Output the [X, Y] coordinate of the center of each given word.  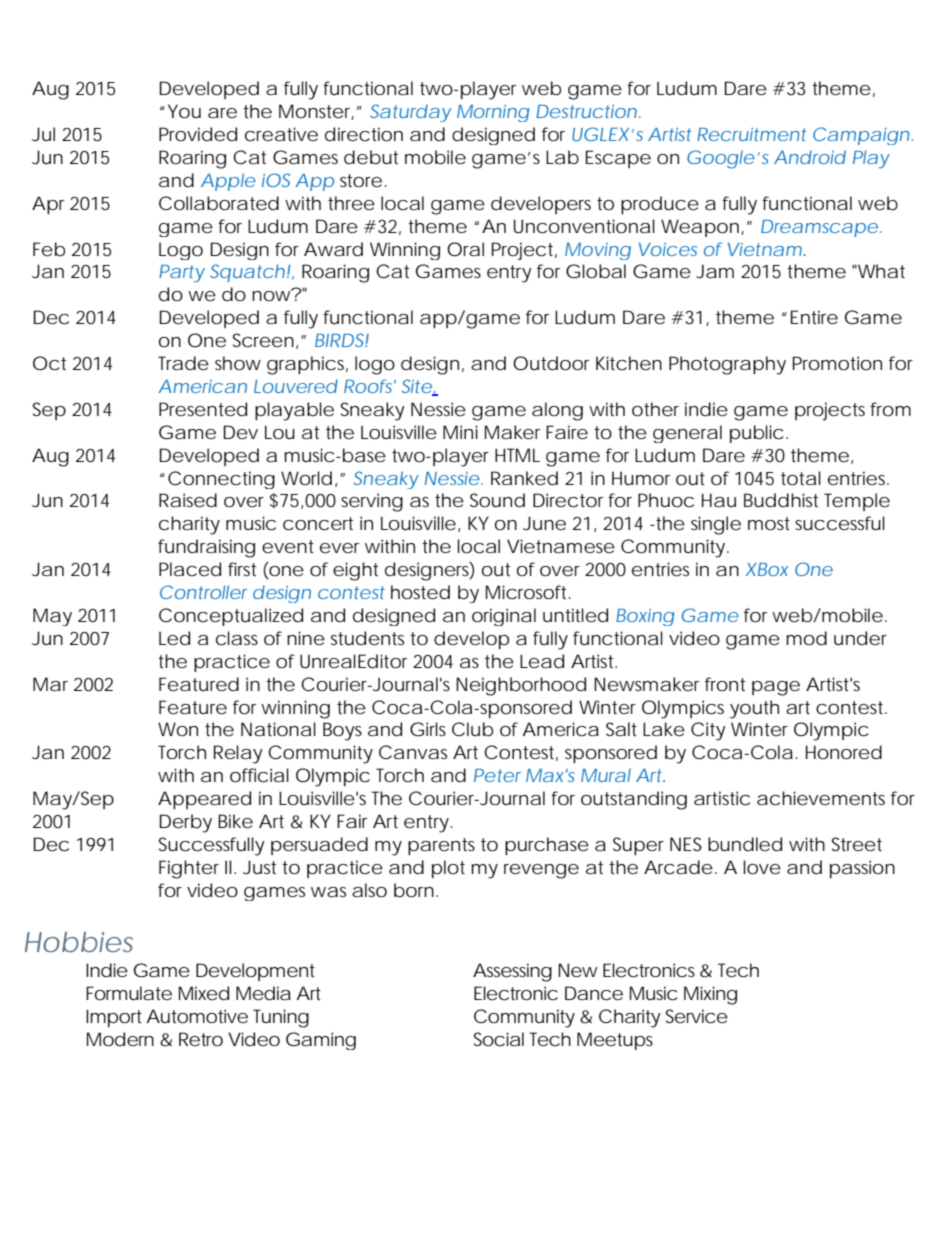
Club [472, 729]
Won [178, 729]
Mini [460, 432]
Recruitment [752, 134]
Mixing [710, 995]
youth [754, 709]
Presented [203, 409]
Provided [198, 134]
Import [114, 1018]
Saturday [410, 113]
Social [499, 1039]
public [756, 434]
